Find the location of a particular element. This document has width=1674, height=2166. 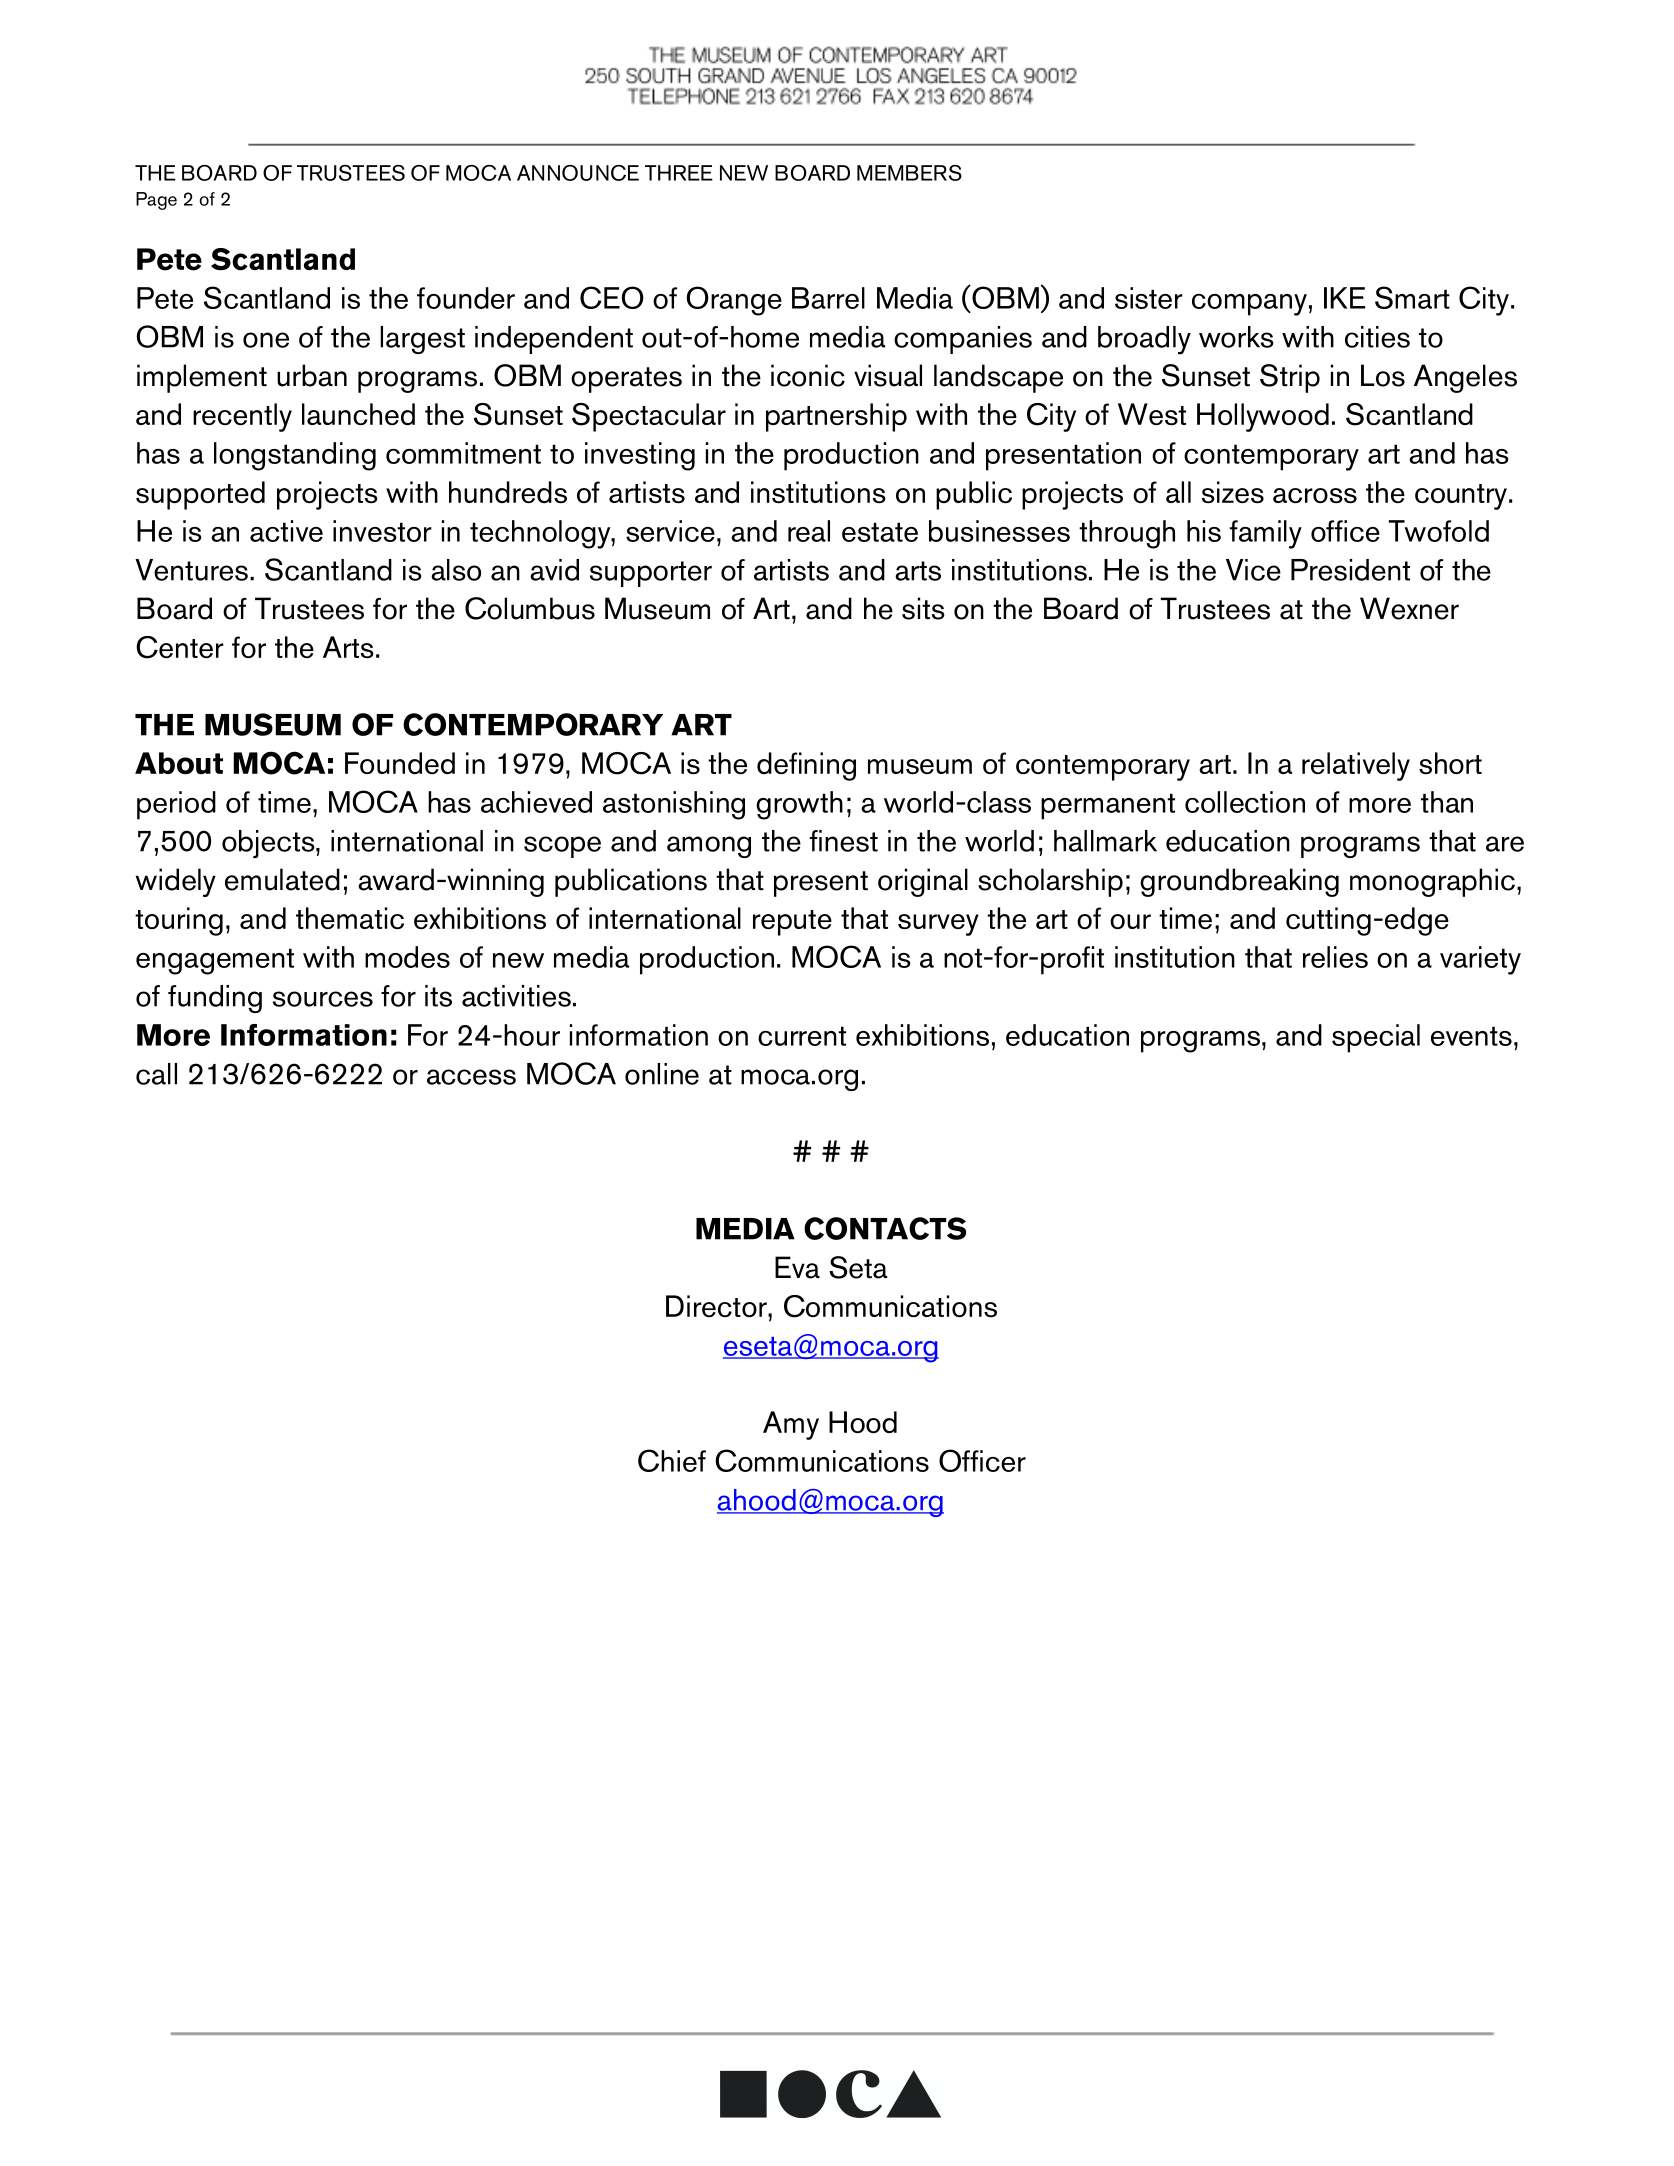

longstanding is located at coordinates (295, 456).
